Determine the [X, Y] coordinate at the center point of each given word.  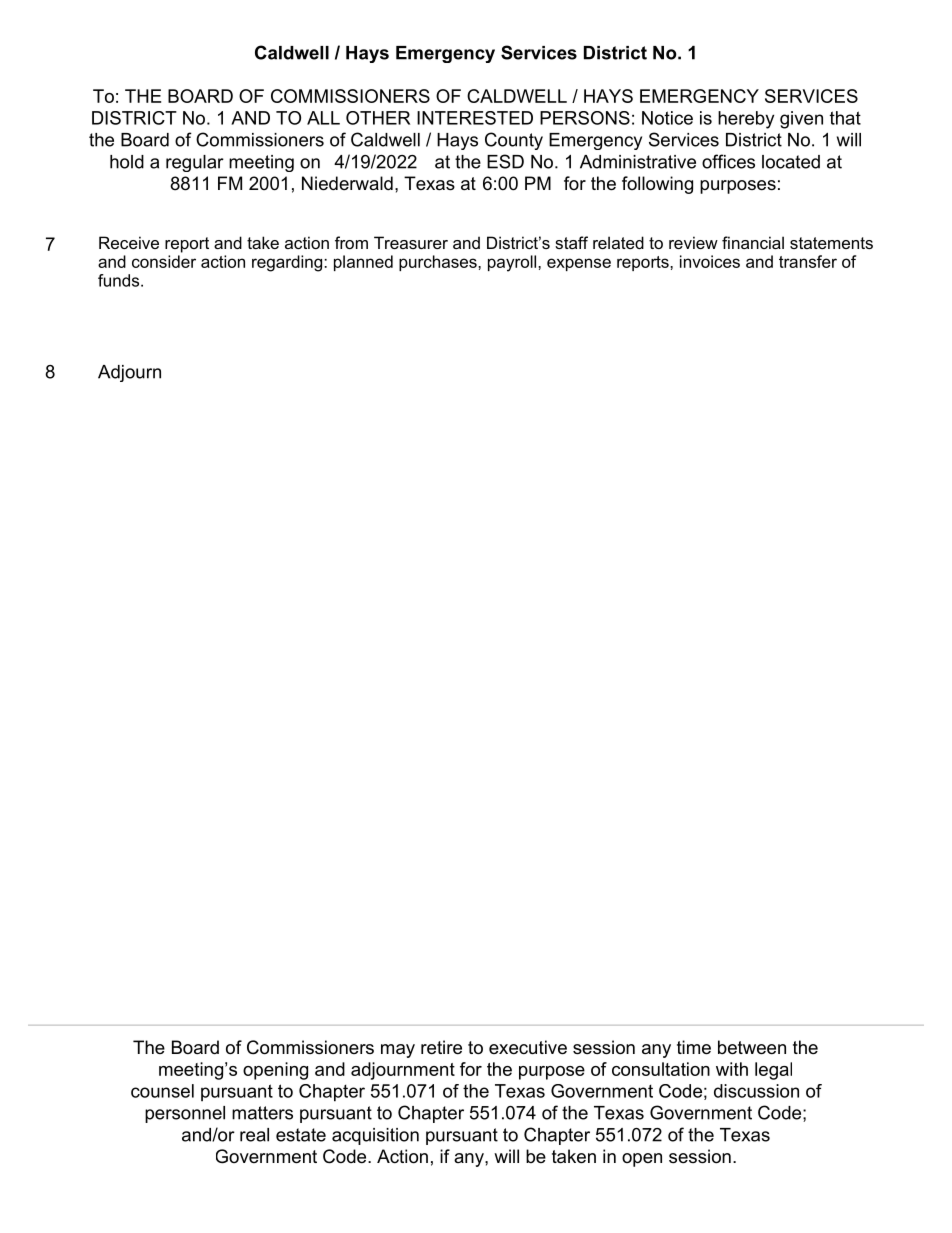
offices [728, 161]
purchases [439, 263]
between [752, 1047]
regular [195, 163]
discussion [756, 1091]
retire [441, 1047]
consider [164, 261]
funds [120, 280]
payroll [513, 263]
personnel [185, 1114]
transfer [808, 261]
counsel [162, 1091]
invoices [710, 261]
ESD [505, 161]
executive [528, 1047]
